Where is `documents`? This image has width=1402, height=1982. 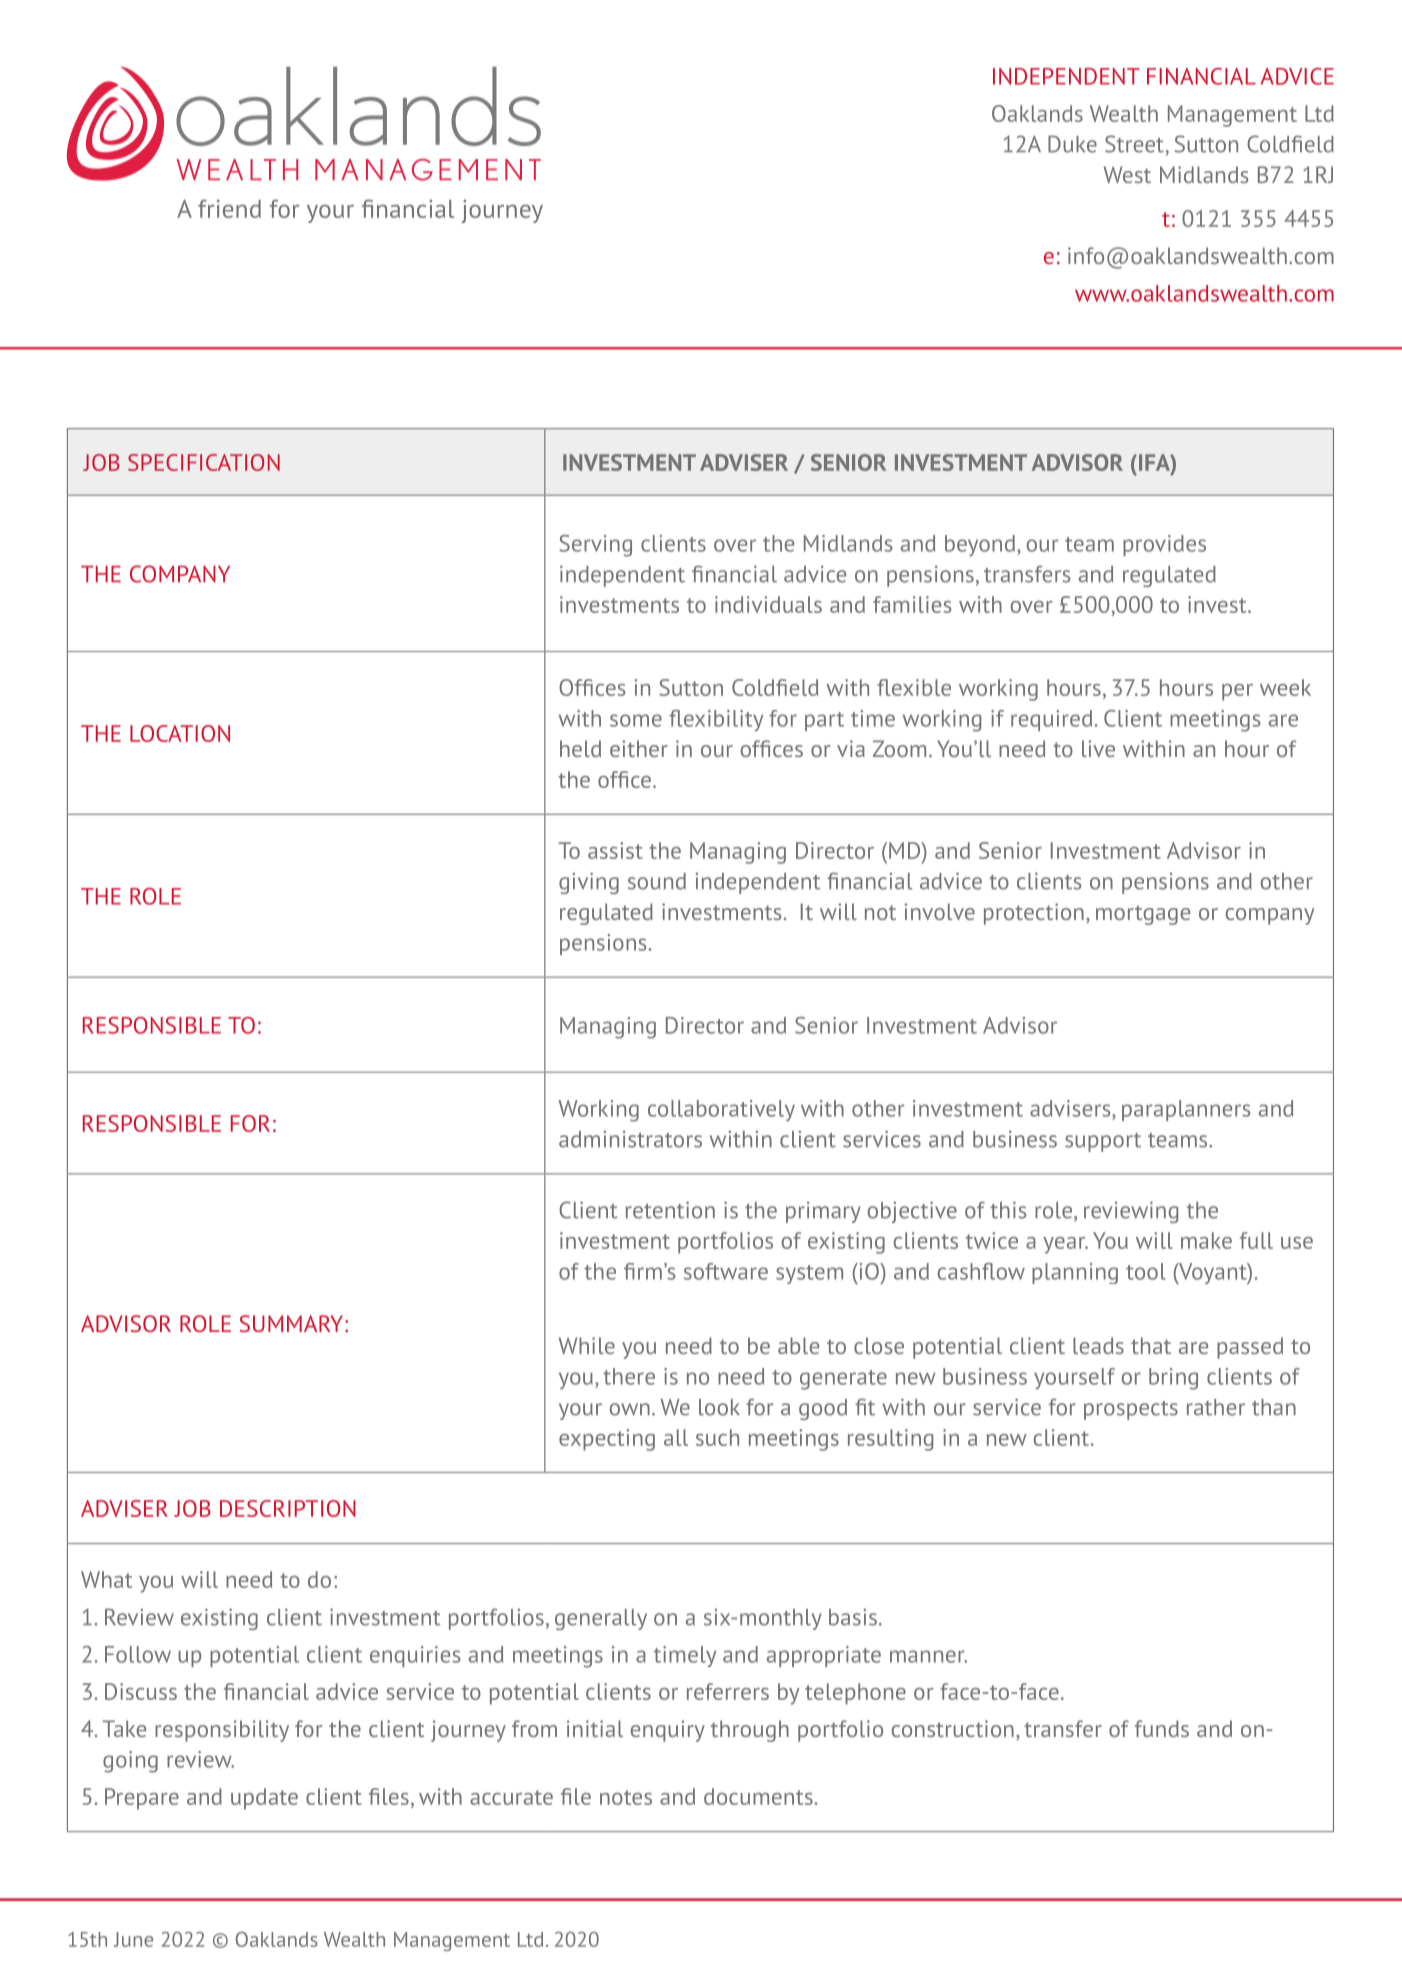
documents is located at coordinates (758, 1796).
